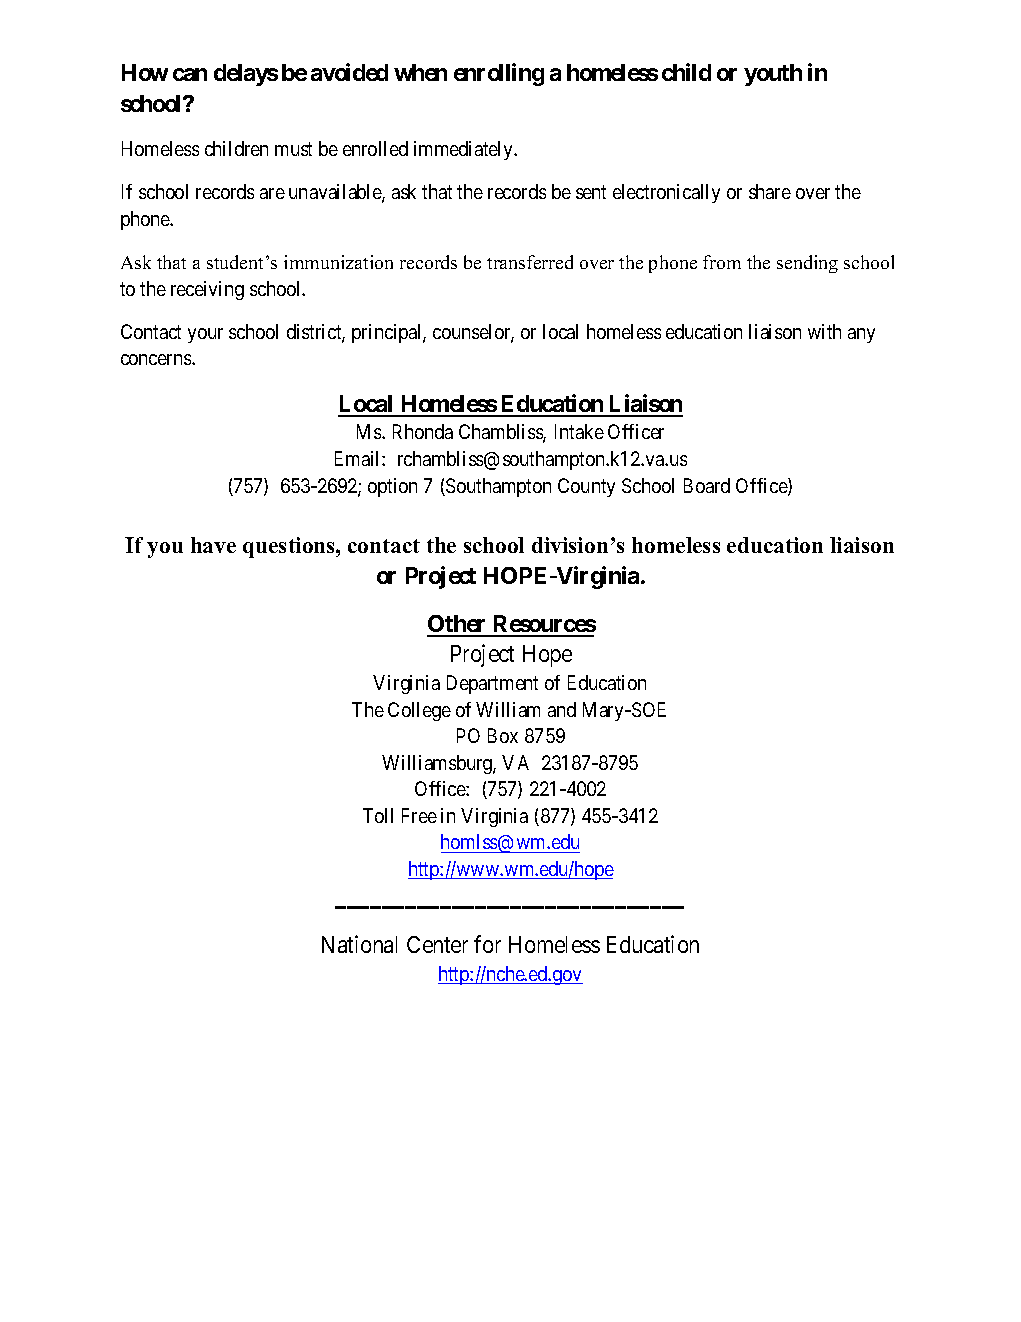 The image size is (1021, 1322). What do you see at coordinates (213, 545) in the page?
I see `have` at bounding box center [213, 545].
